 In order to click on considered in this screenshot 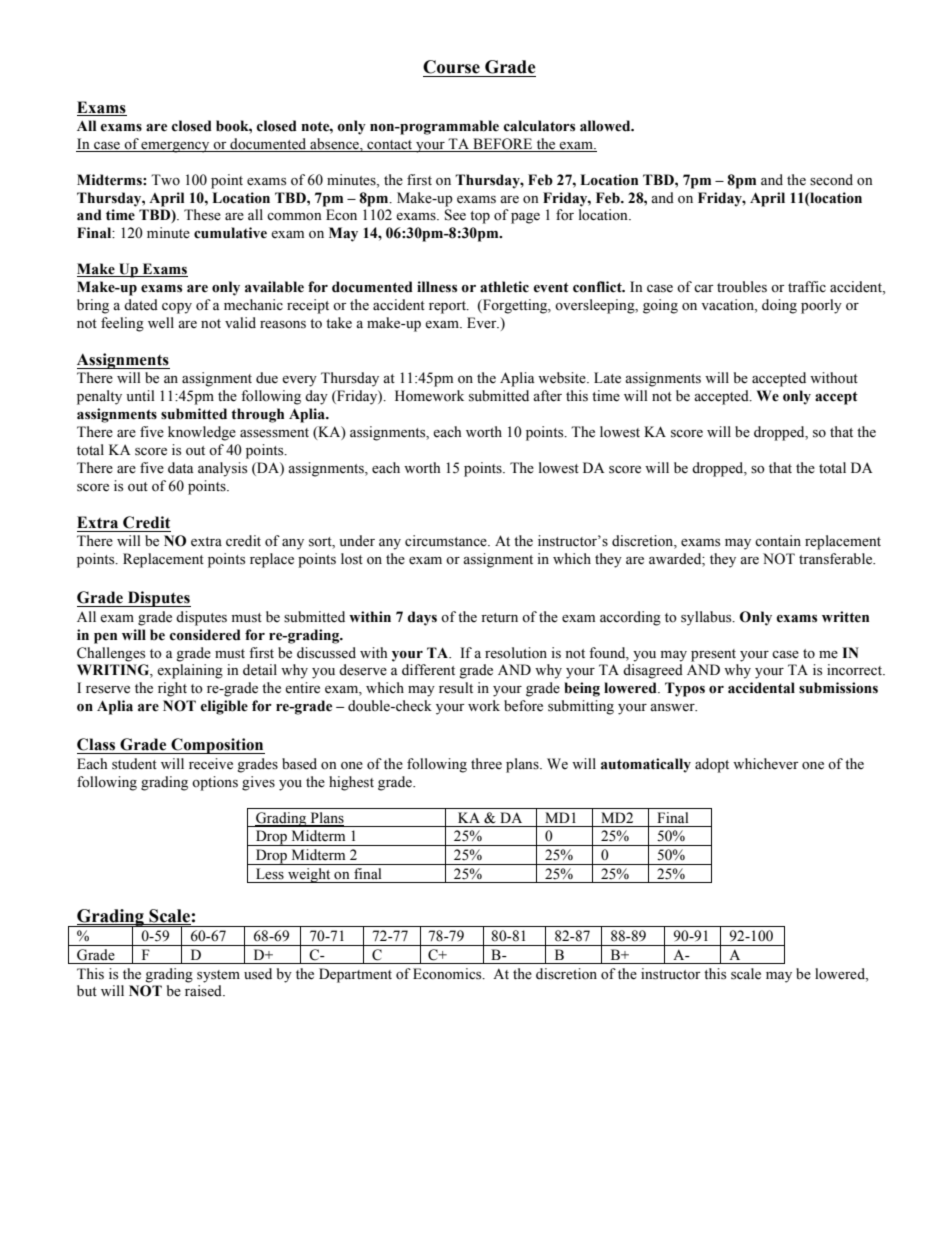, I will do `click(205, 635)`.
